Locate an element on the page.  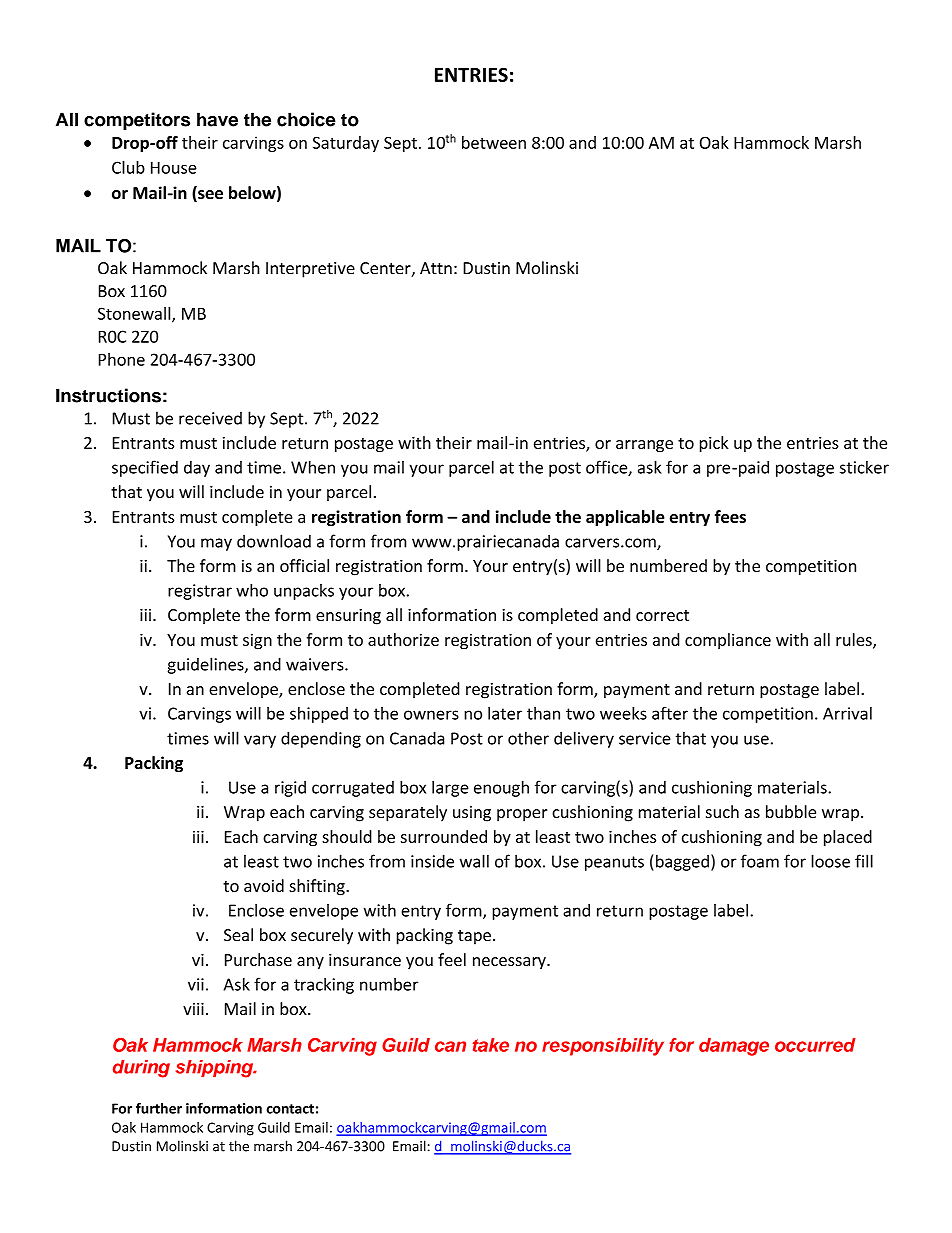
take is located at coordinates (491, 1045).
